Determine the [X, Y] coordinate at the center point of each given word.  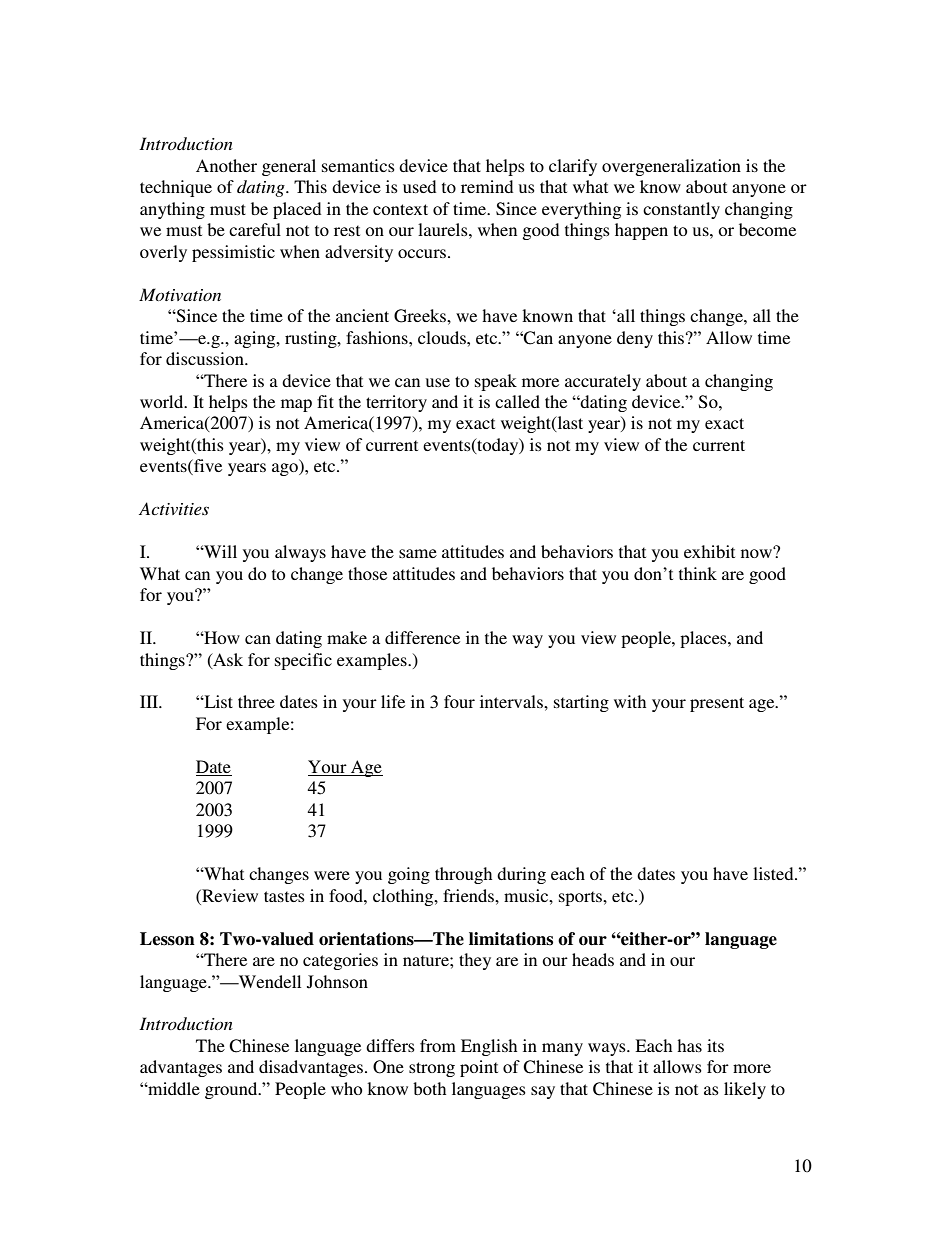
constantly [681, 210]
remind [487, 186]
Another [226, 165]
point [479, 1068]
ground [232, 1090]
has [689, 1045]
